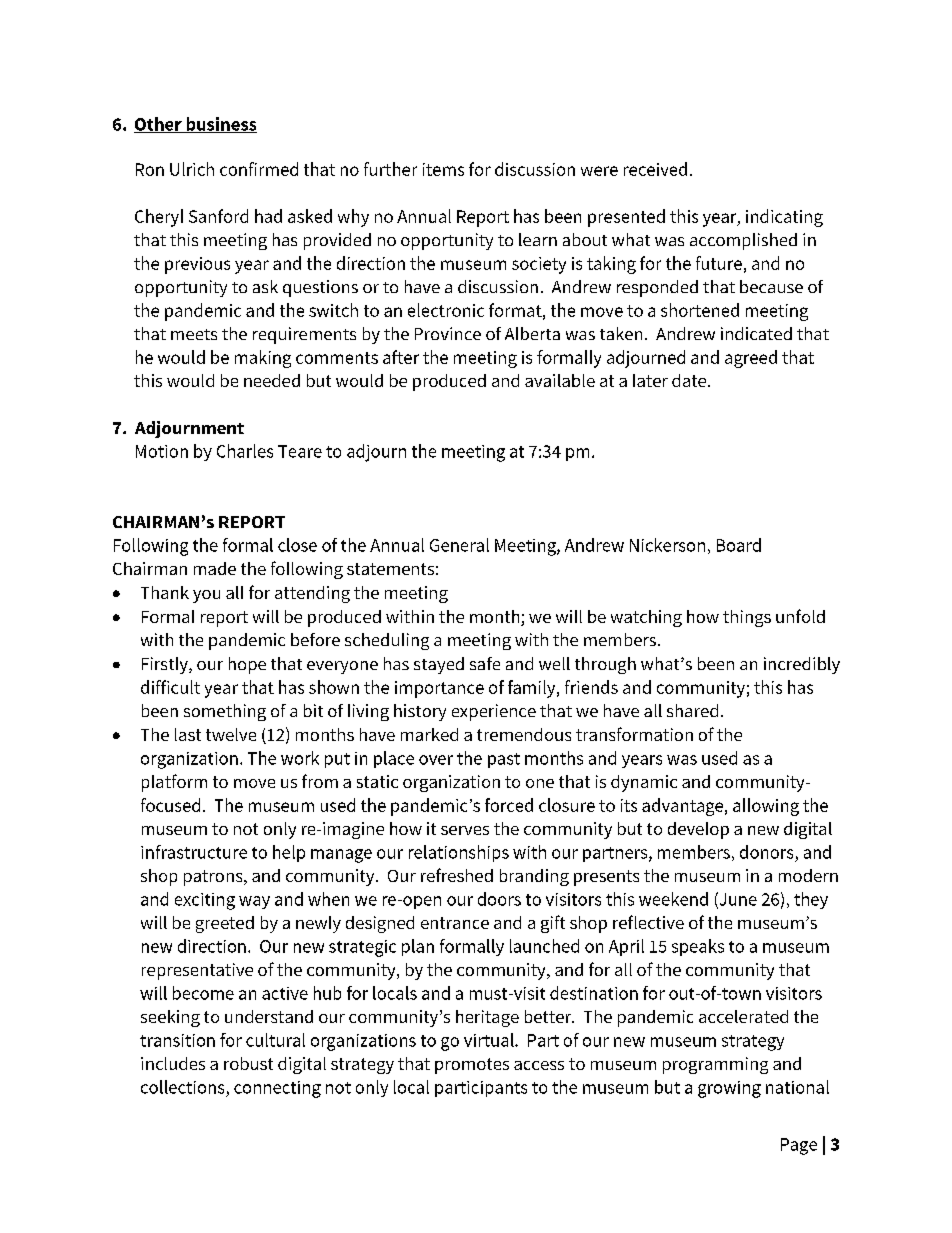 Image resolution: width=952 pixels, height=1233 pixels. Describe the element at coordinates (472, 1066) in the document. I see `promotes` at that location.
